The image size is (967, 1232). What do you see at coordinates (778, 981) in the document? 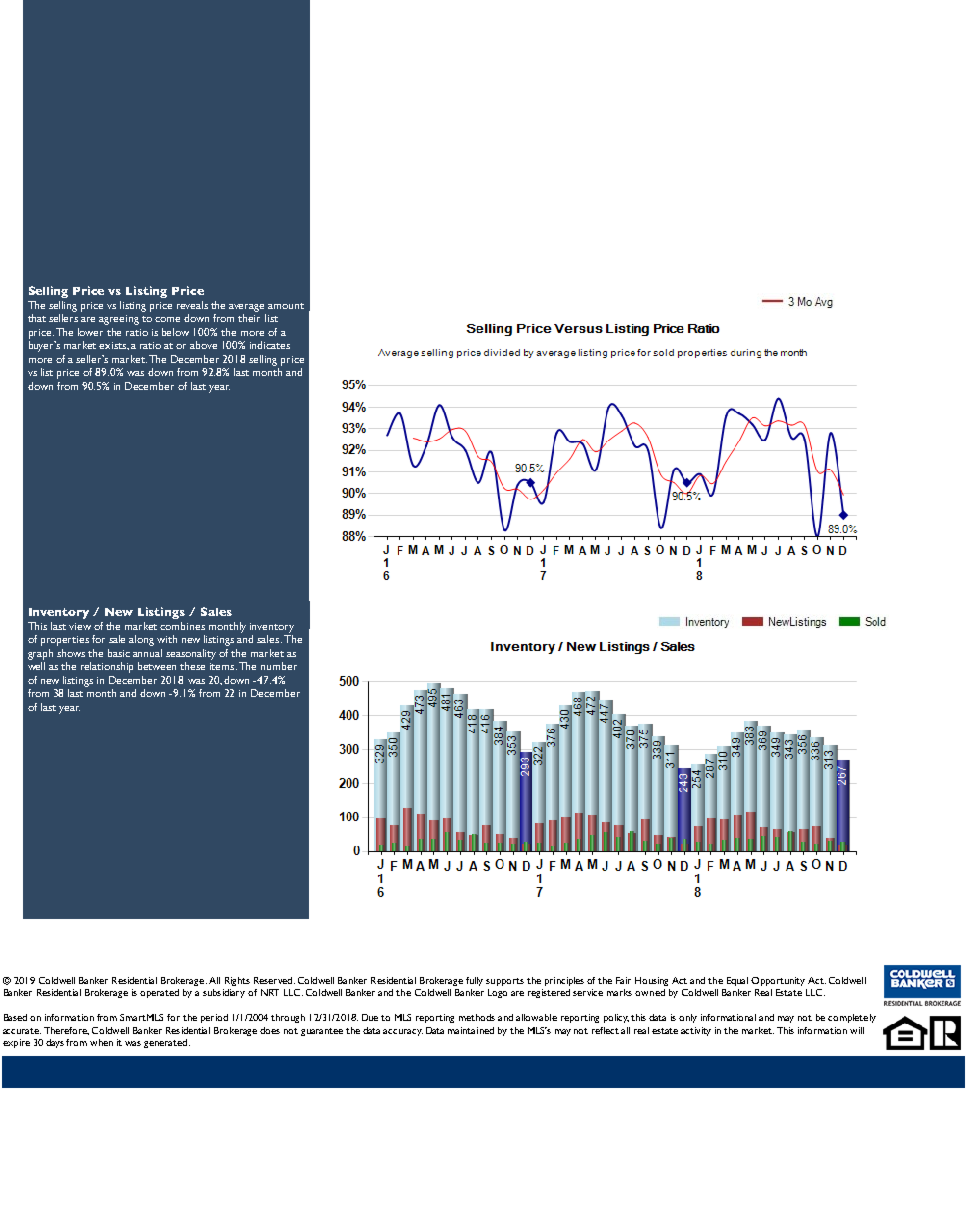
I see `Opportunity` at bounding box center [778, 981].
